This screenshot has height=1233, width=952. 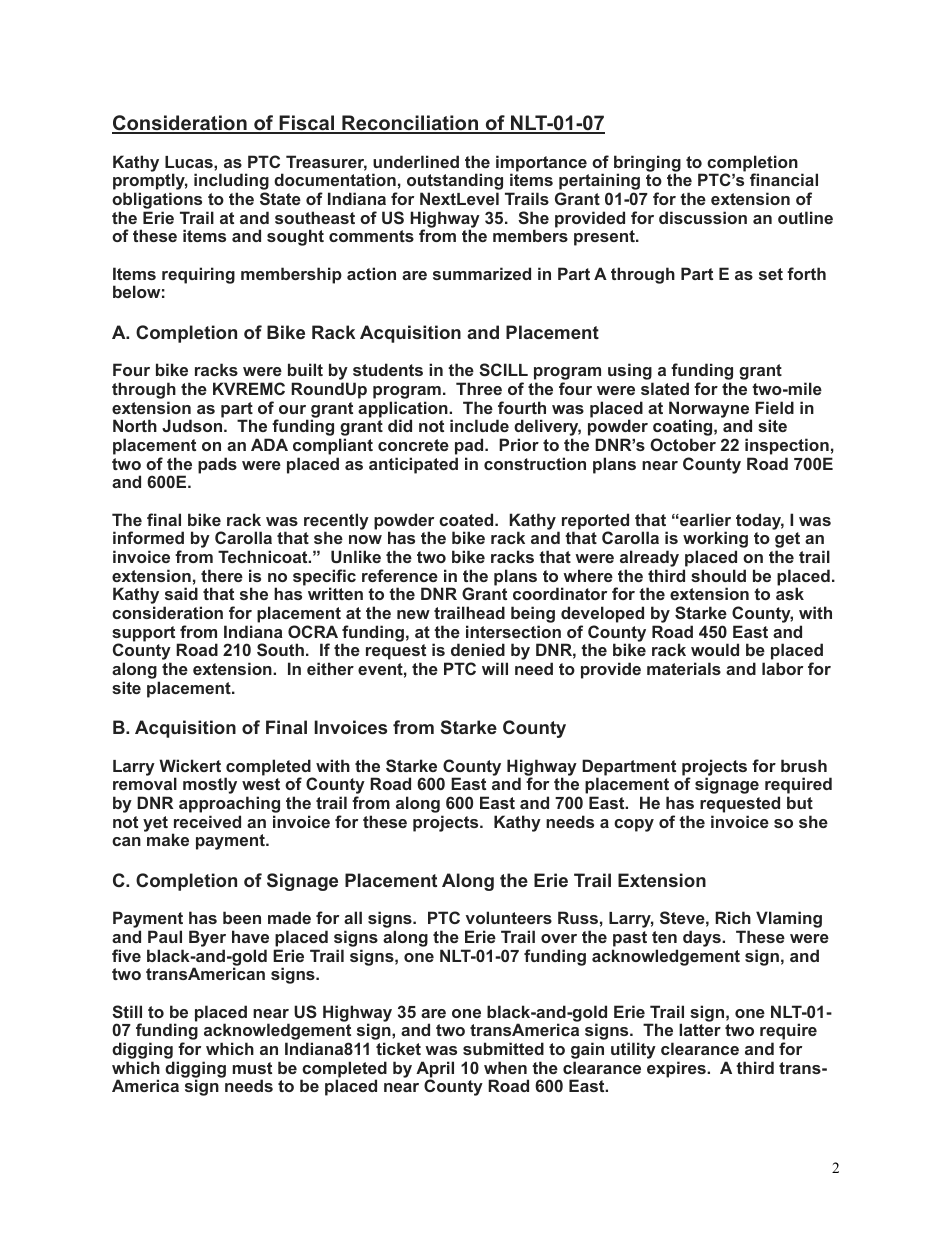 I want to click on outstanding, so click(x=456, y=183).
